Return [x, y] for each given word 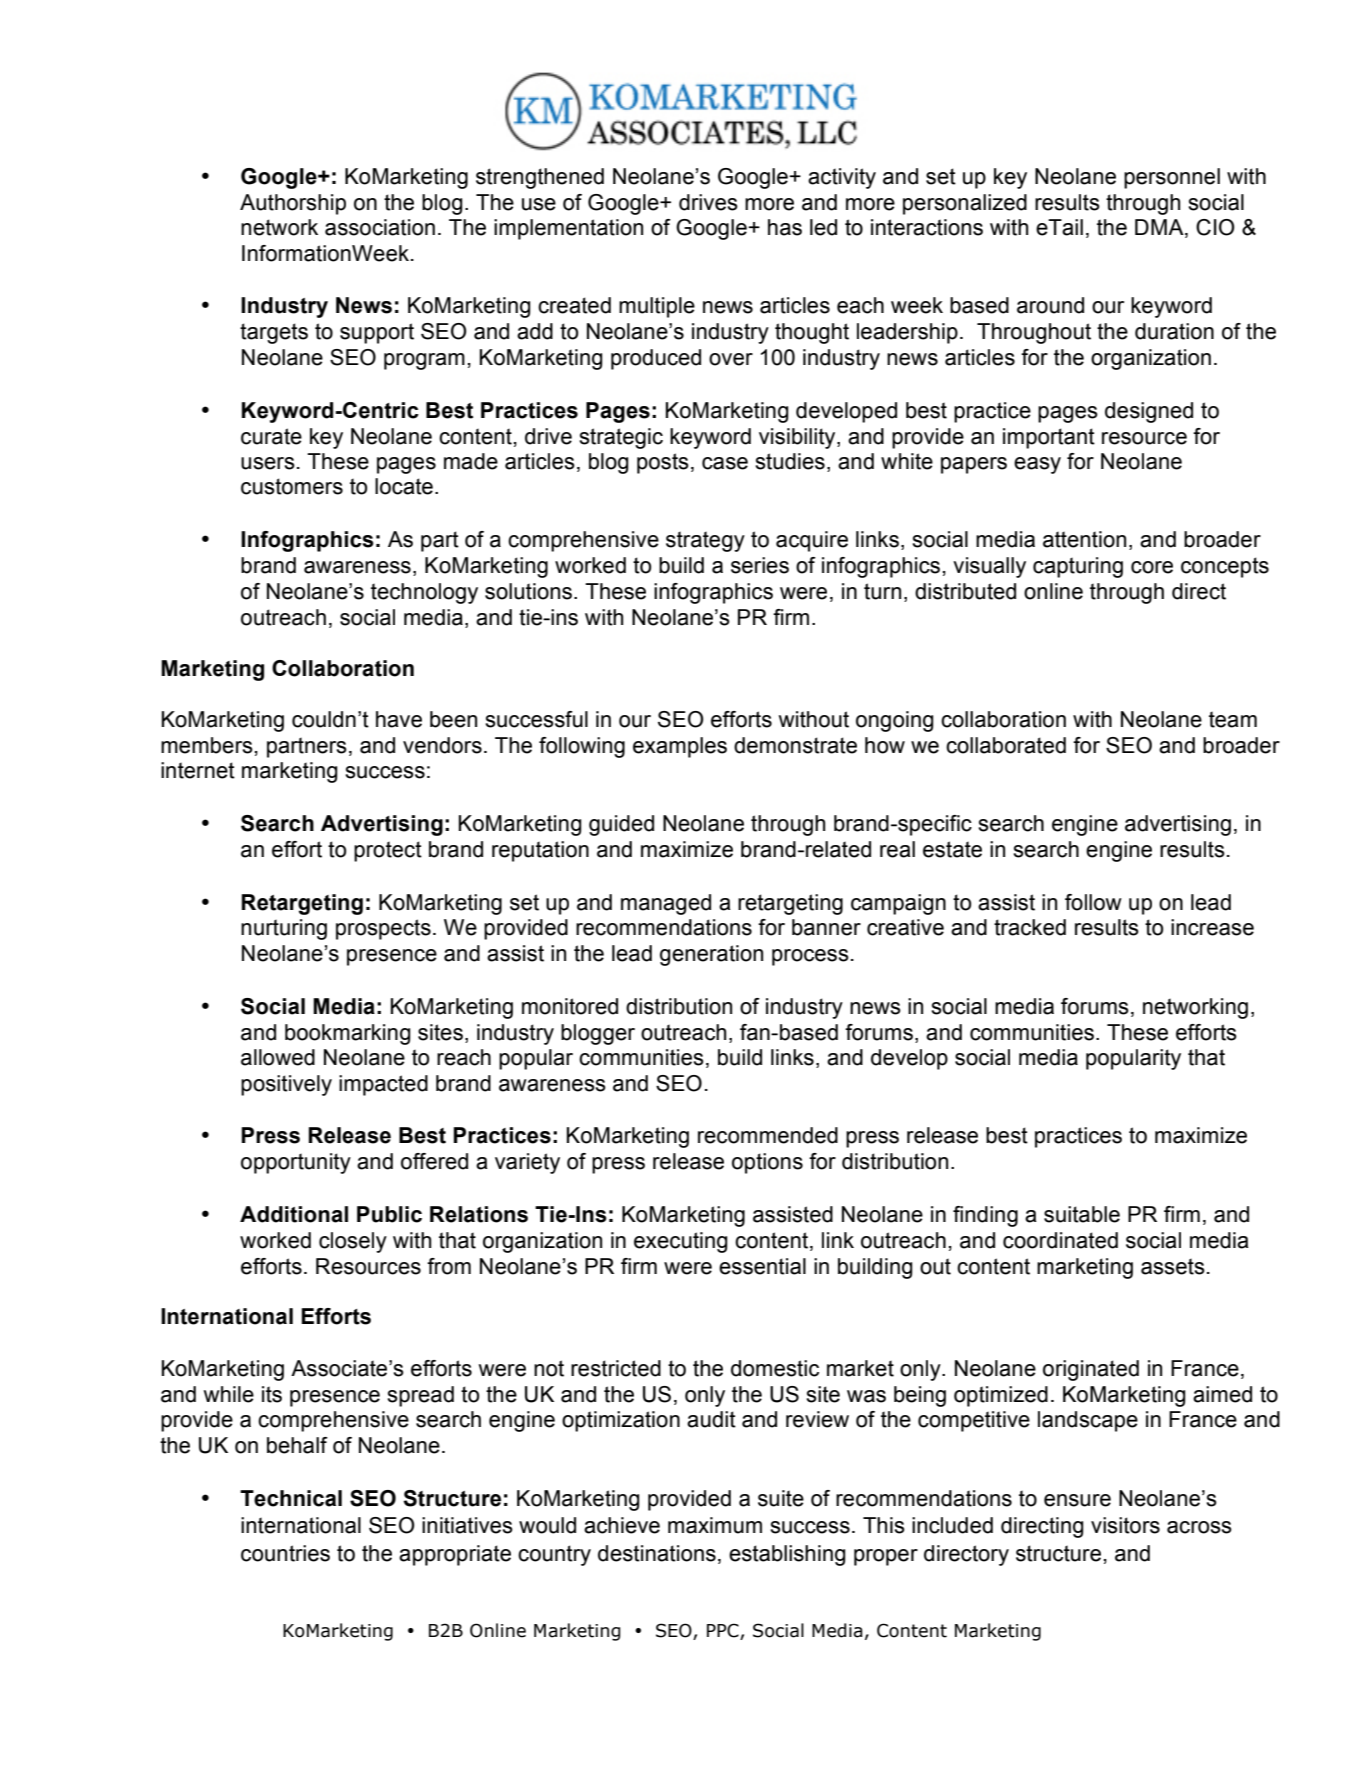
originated [1091, 1370]
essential [762, 1266]
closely [353, 1242]
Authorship [293, 204]
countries [285, 1553]
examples [680, 747]
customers [292, 486]
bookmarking [348, 1034]
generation [711, 955]
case [725, 463]
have [399, 719]
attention [1084, 539]
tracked [1030, 927]
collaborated [1006, 745]
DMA [1160, 228]
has [785, 227]
